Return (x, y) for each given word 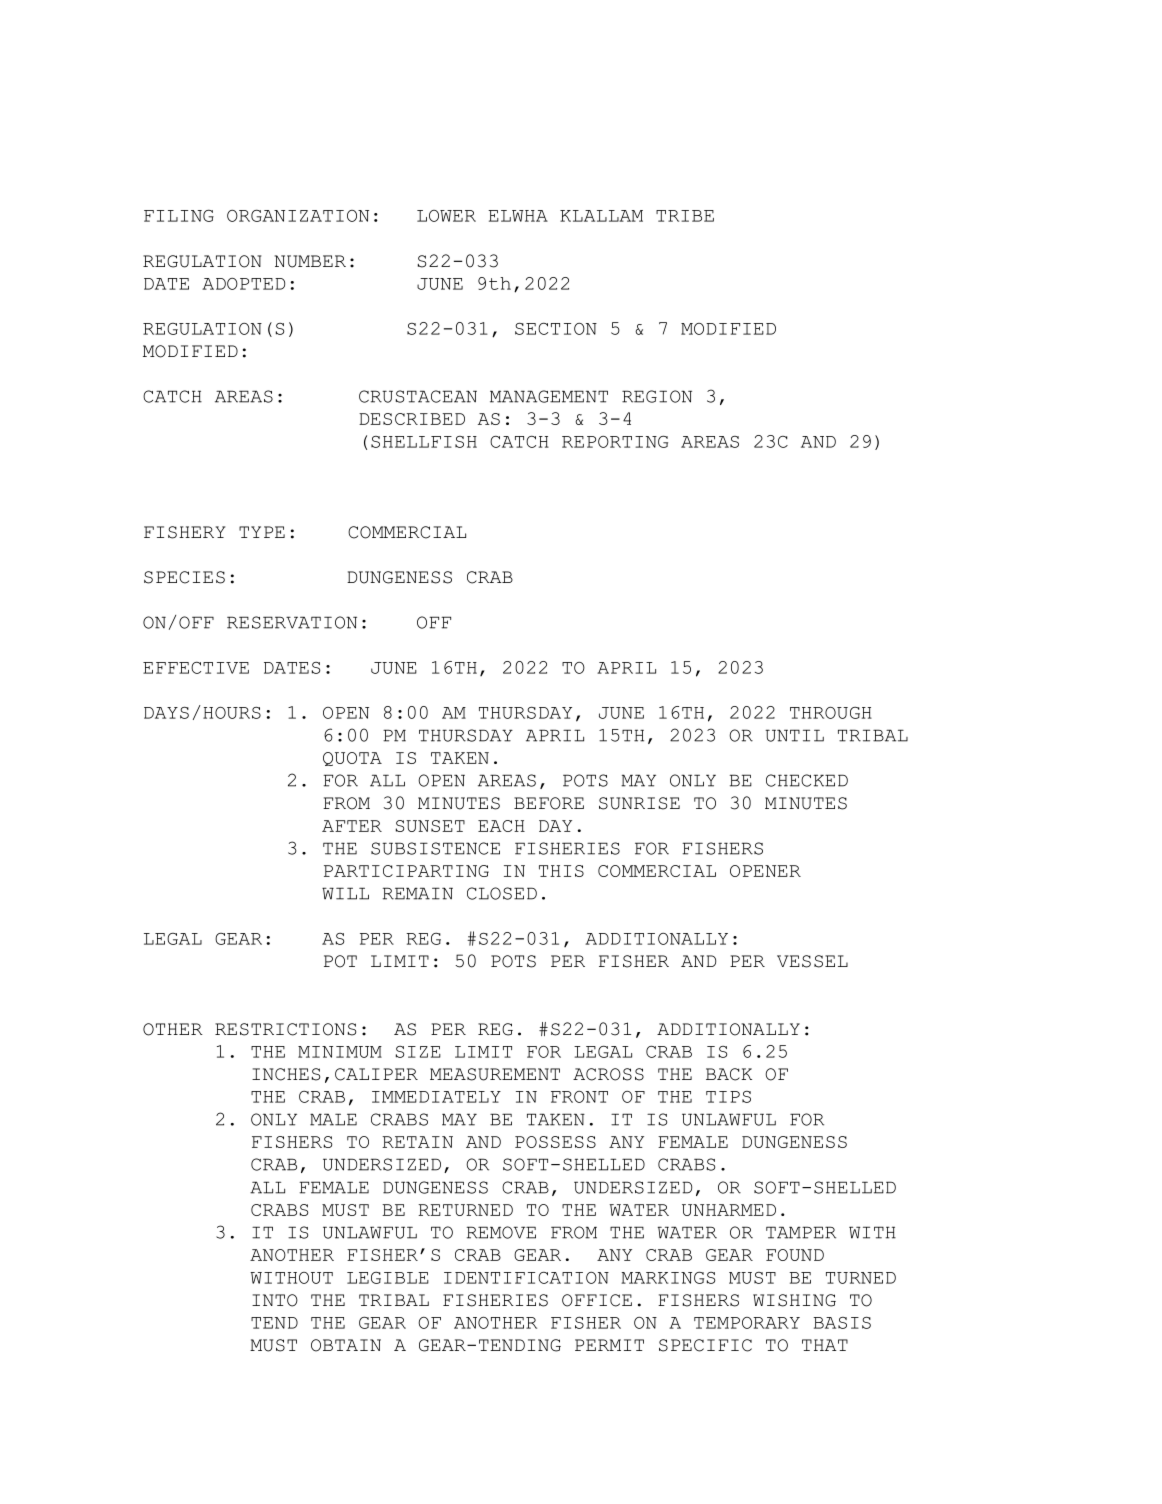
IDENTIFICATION (526, 1278)
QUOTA (352, 759)
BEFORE (549, 803)
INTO (275, 1300)
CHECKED (807, 780)
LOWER (446, 216)
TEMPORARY (747, 1323)
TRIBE (685, 216)
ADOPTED (243, 284)
